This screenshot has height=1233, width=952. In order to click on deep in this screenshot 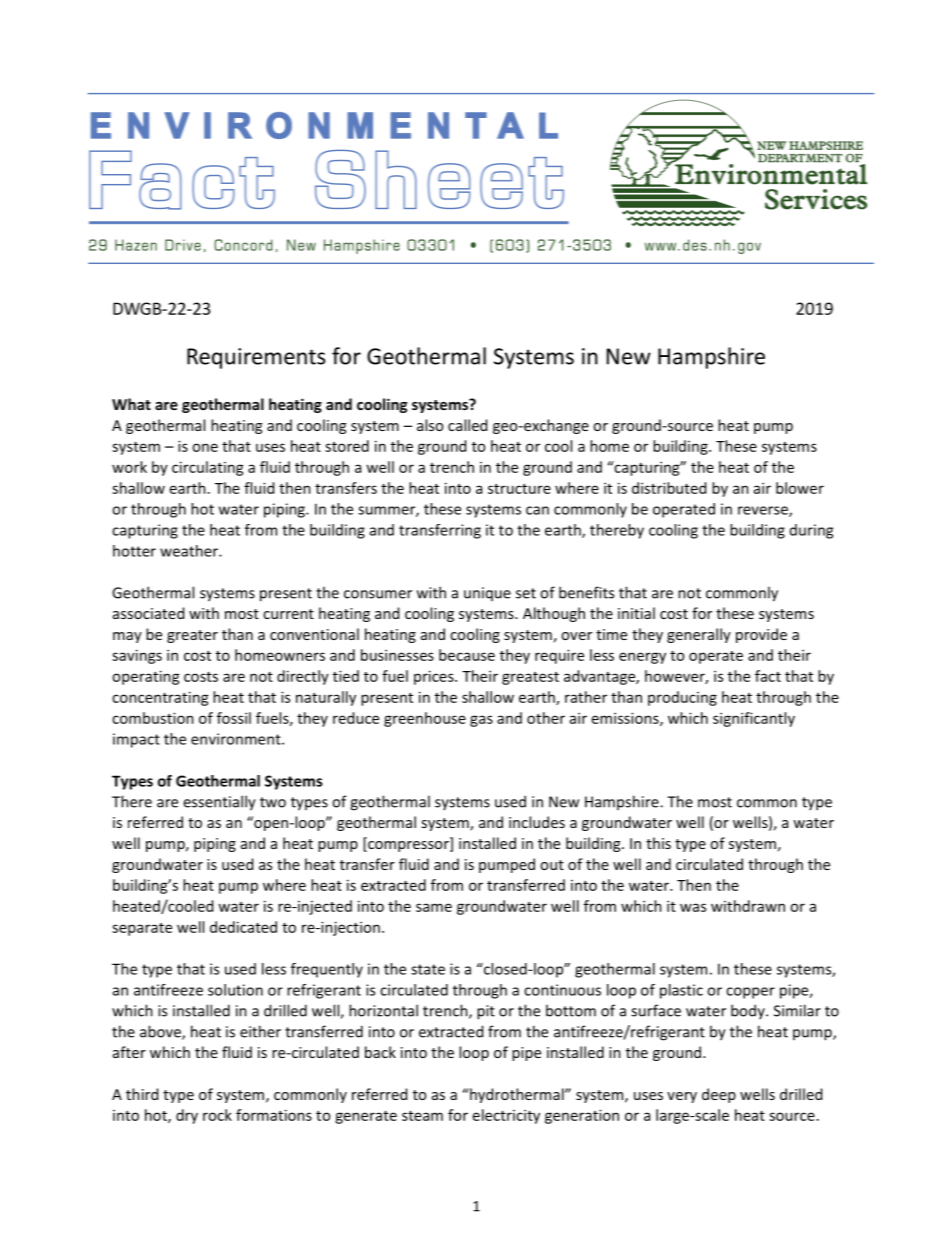, I will do `click(719, 1095)`.
